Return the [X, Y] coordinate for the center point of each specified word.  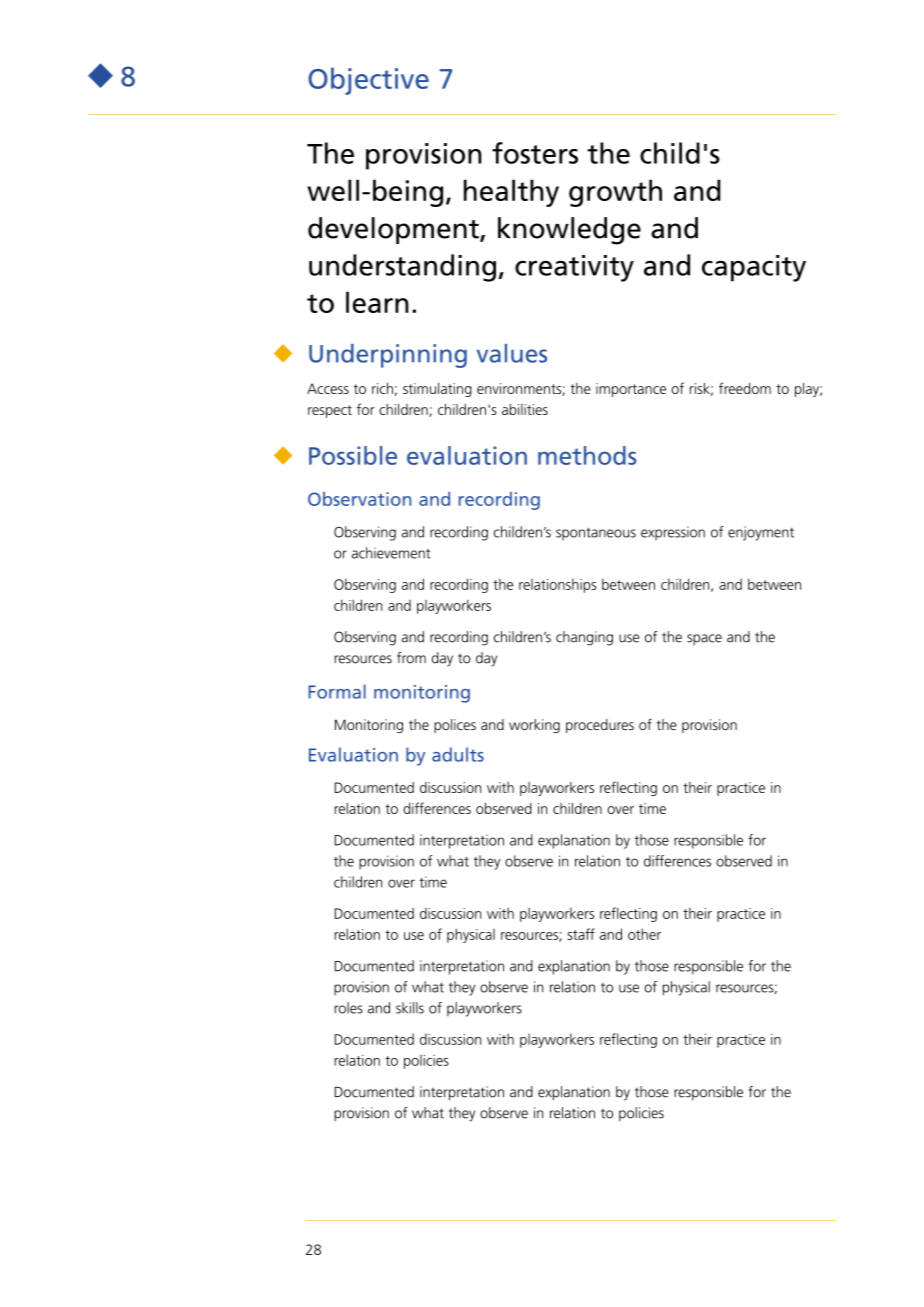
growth [615, 193]
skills [410, 1008]
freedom [745, 388]
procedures [600, 726]
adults [458, 754]
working [534, 726]
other [644, 934]
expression [673, 533]
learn [377, 302]
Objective [368, 81]
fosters [535, 153]
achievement [391, 553]
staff [581, 934]
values [512, 353]
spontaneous [596, 533]
